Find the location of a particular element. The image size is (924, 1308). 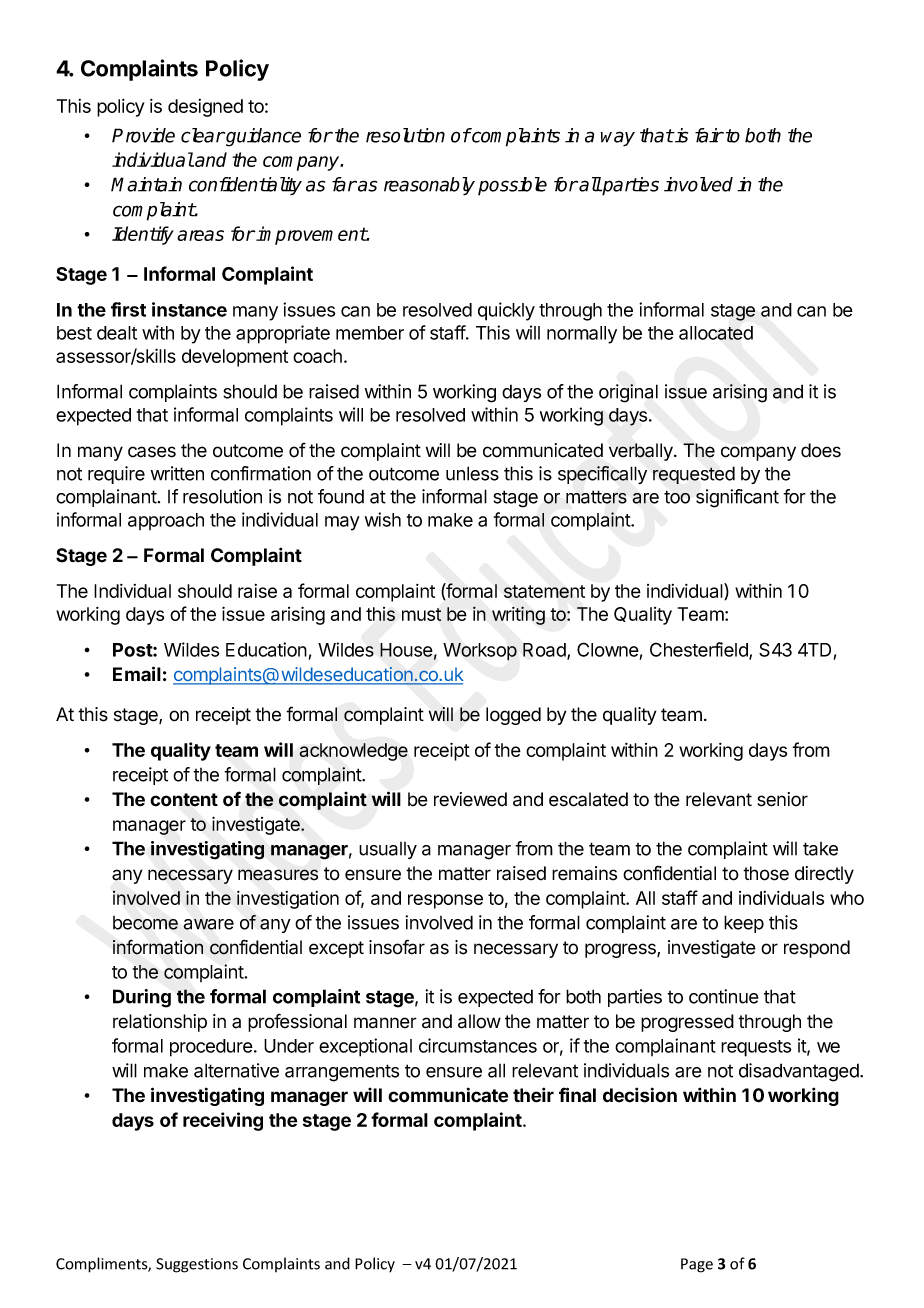

those is located at coordinates (766, 873).
